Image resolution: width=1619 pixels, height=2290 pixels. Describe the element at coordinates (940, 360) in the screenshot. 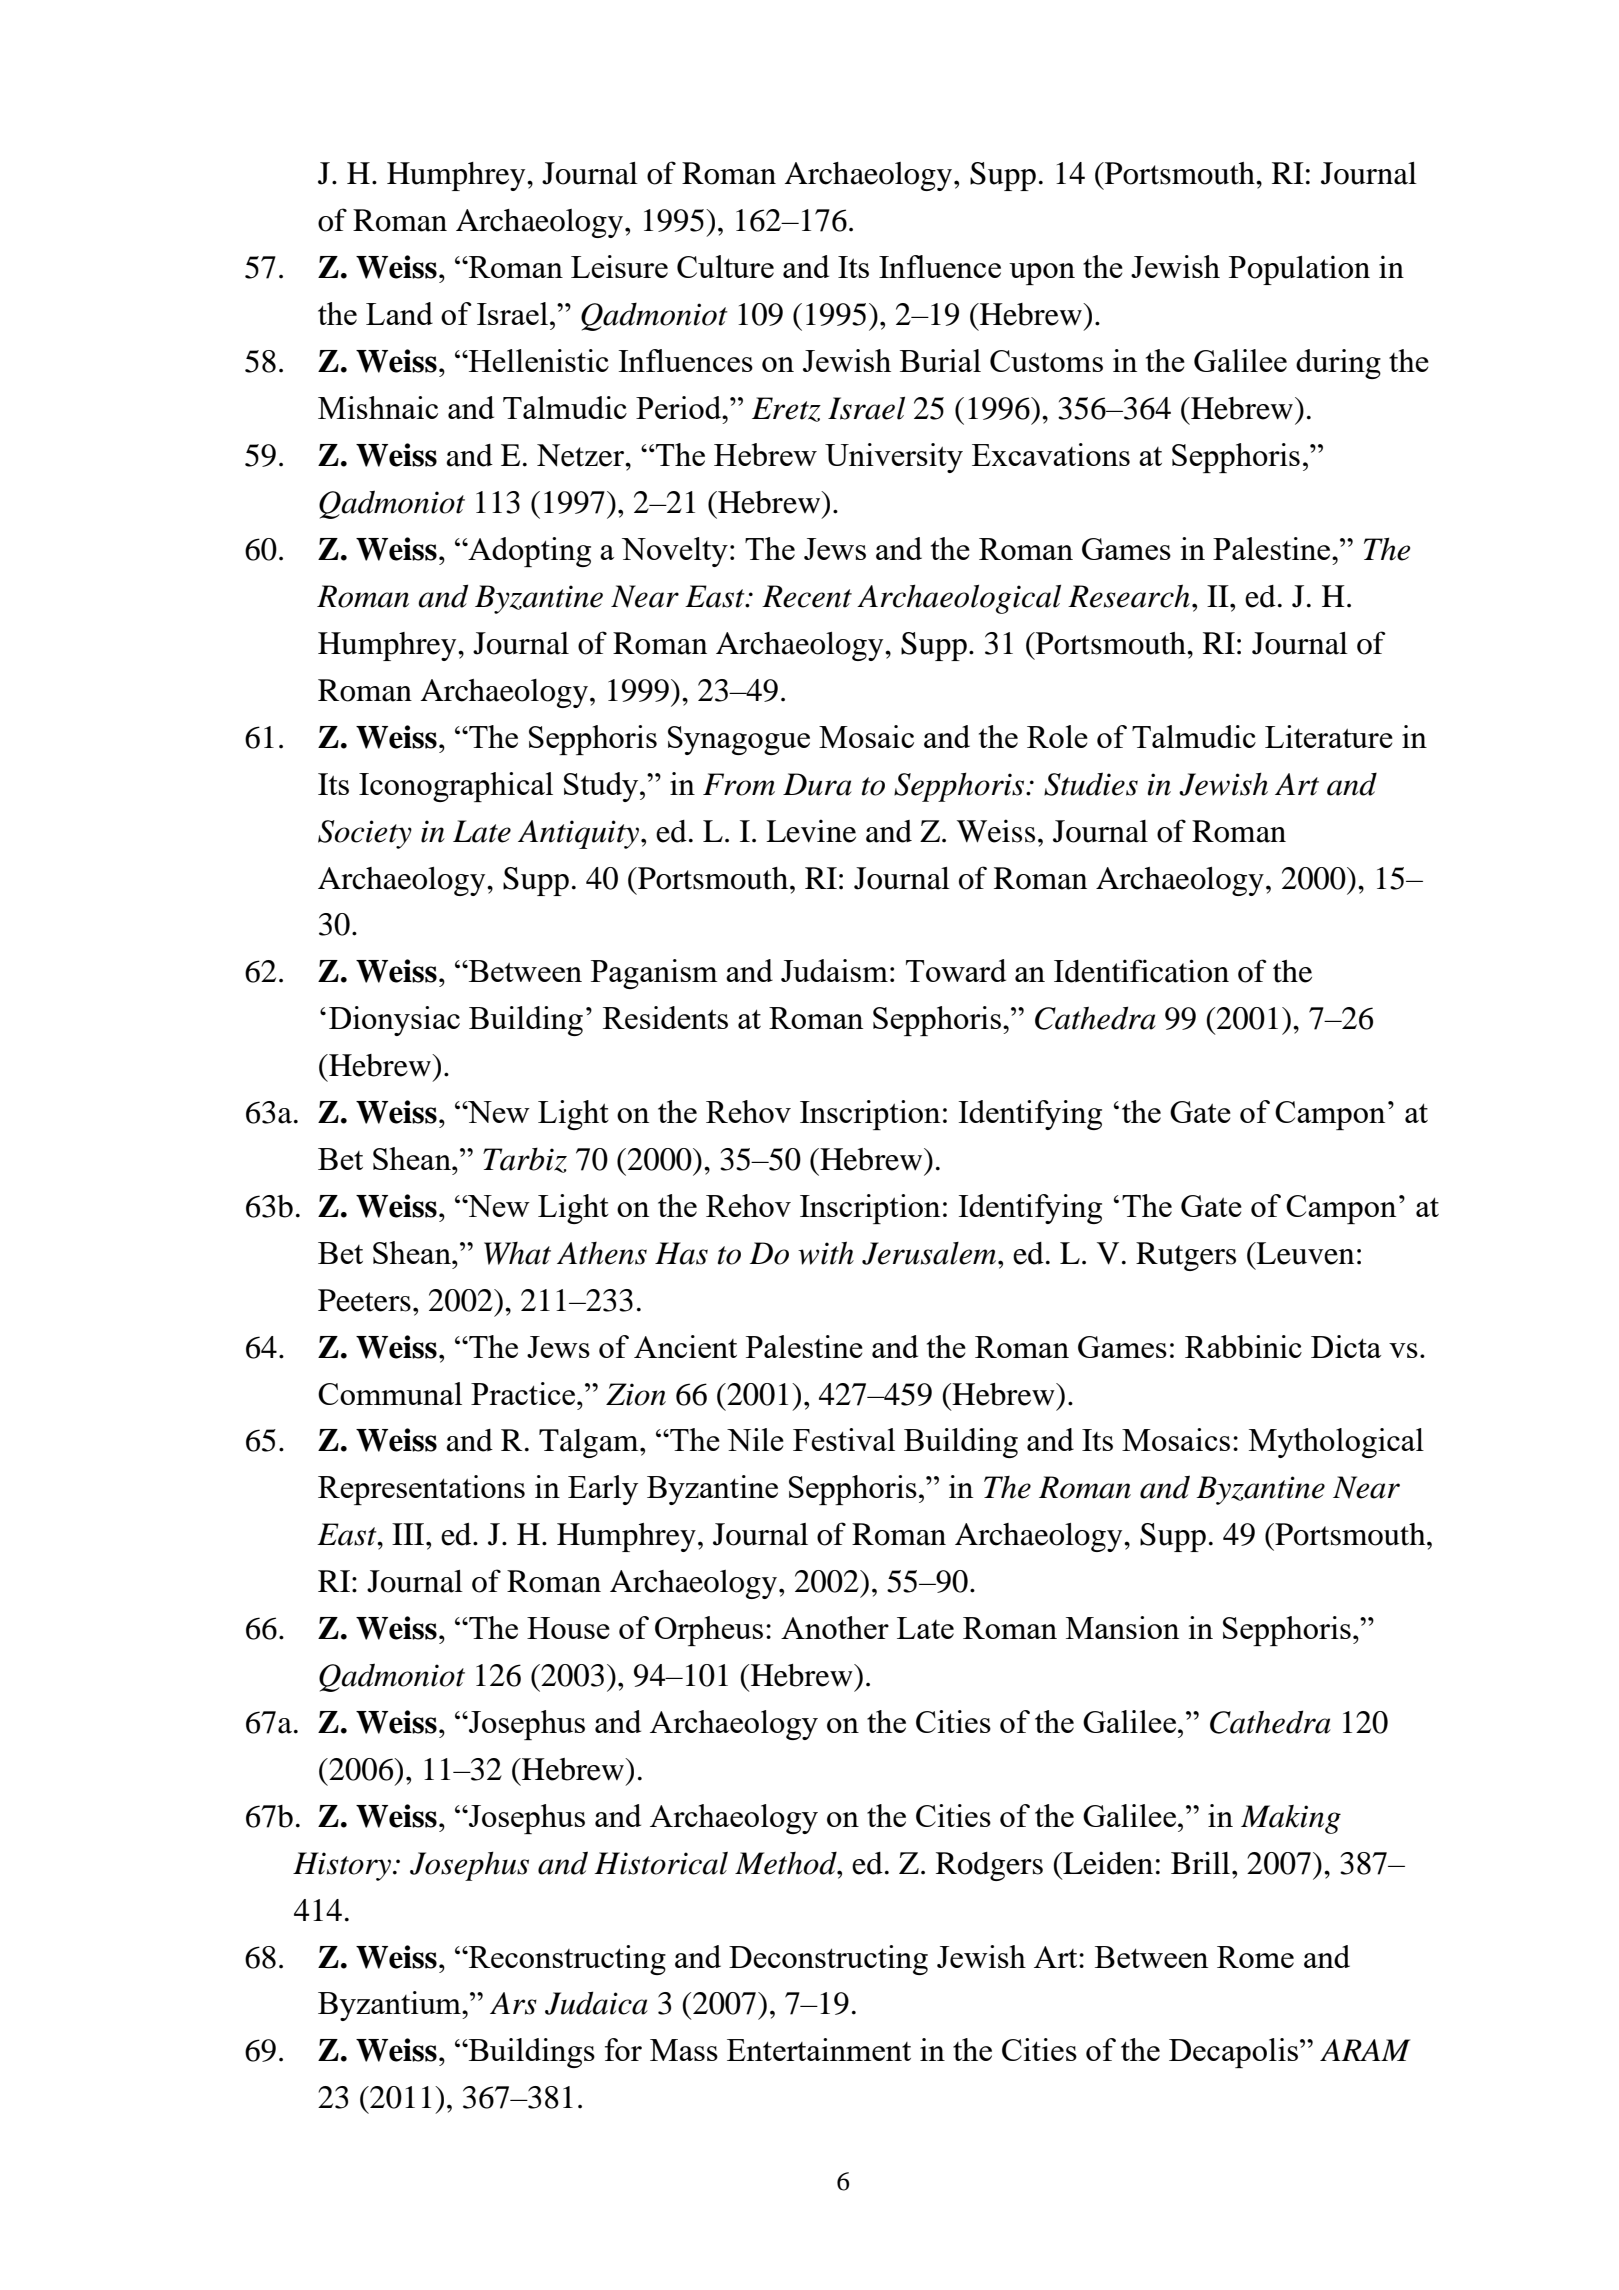

I see `Burial` at that location.
